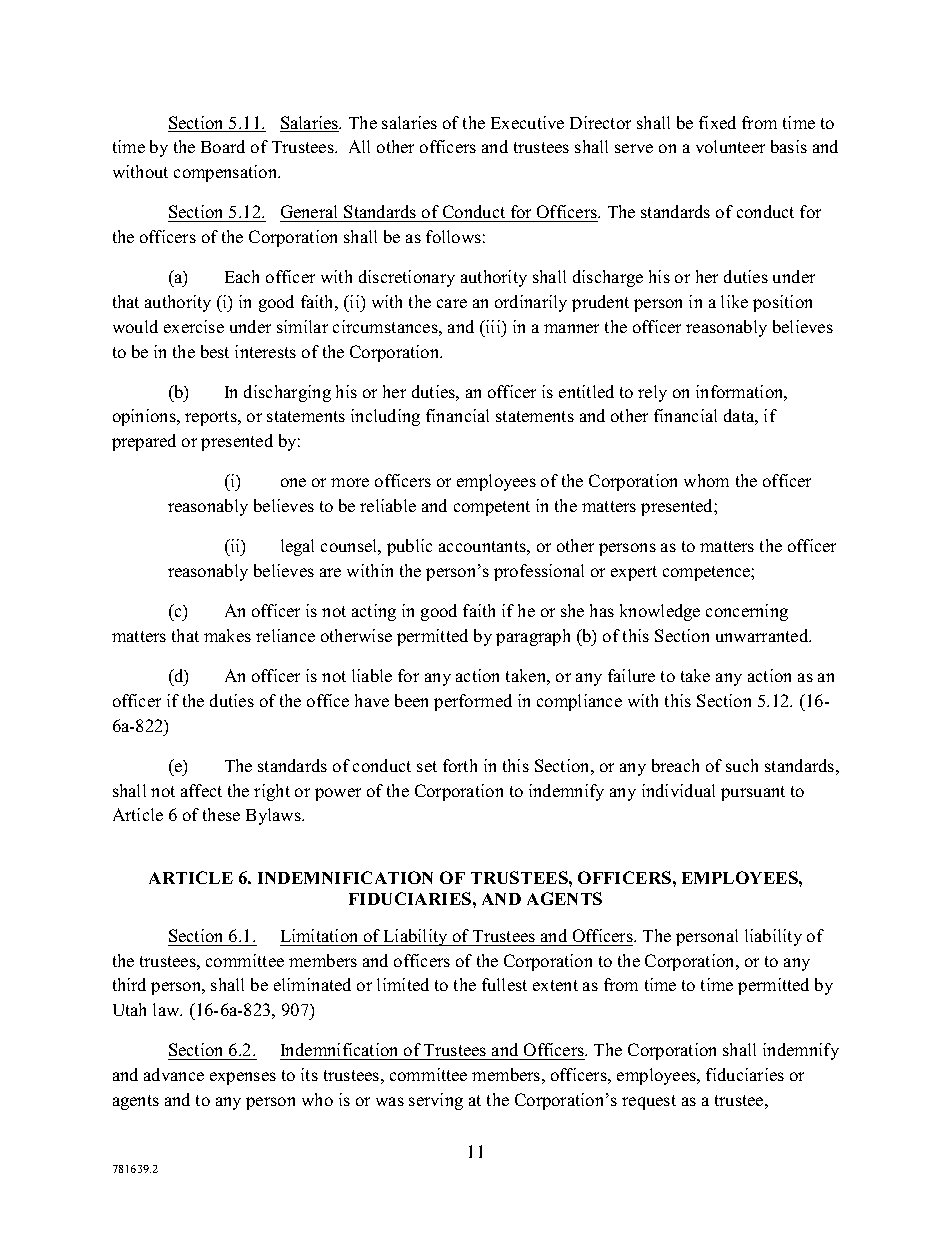  Describe the element at coordinates (174, 1074) in the screenshot. I see `advance` at that location.
